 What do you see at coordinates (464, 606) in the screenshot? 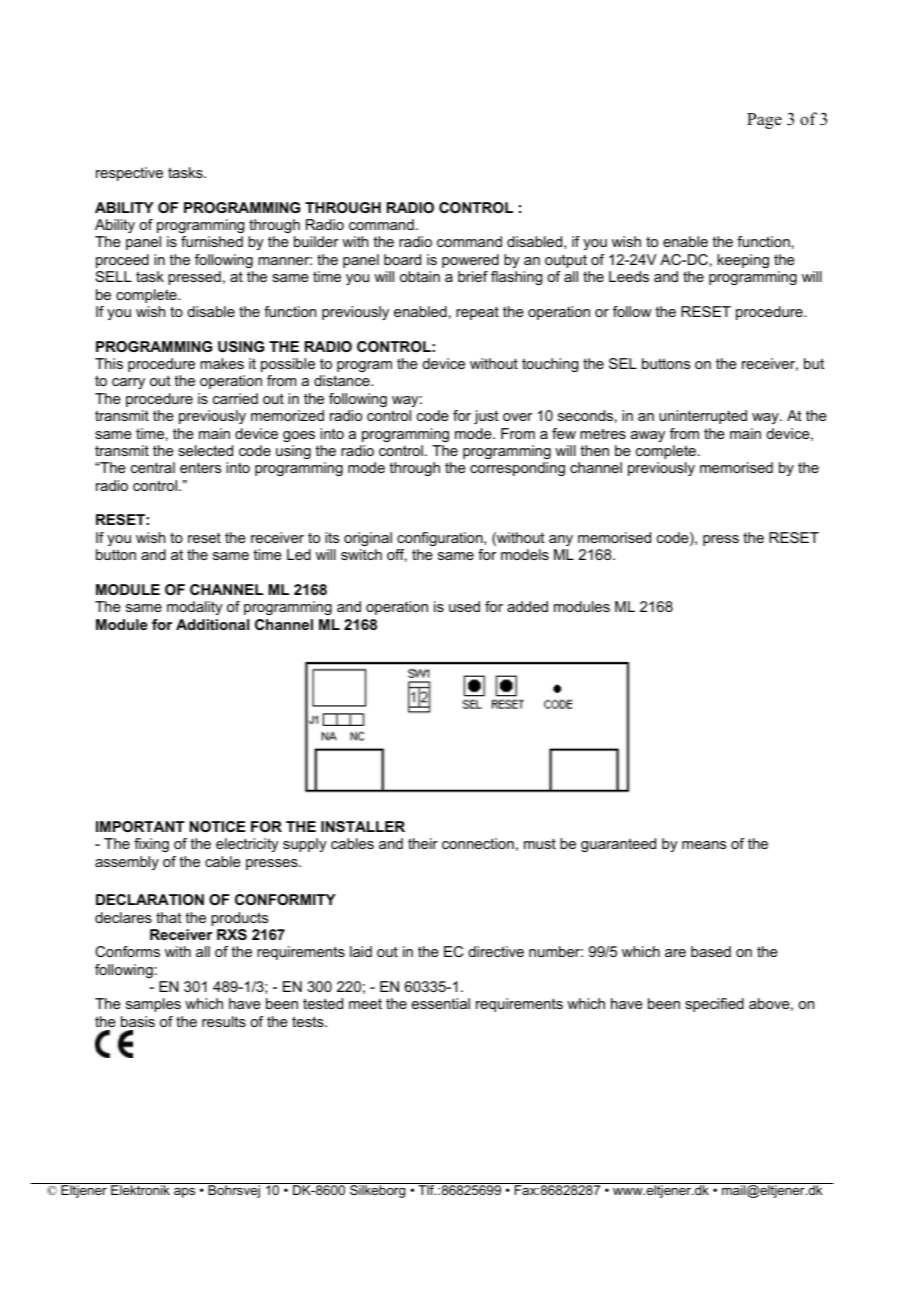
I see `used` at bounding box center [464, 606].
